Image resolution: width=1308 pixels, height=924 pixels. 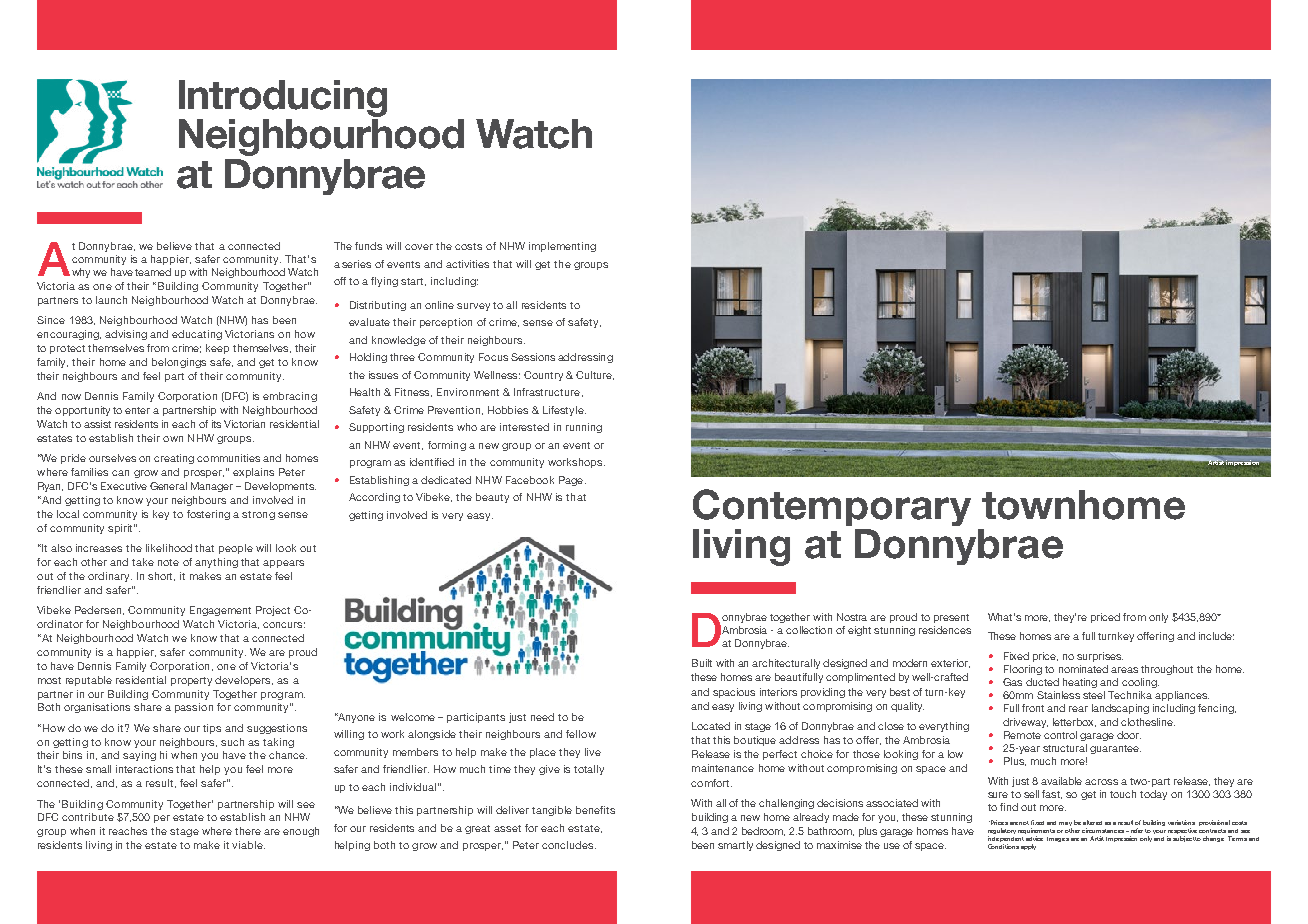 What do you see at coordinates (832, 507) in the screenshot?
I see `Contemporary` at bounding box center [832, 507].
